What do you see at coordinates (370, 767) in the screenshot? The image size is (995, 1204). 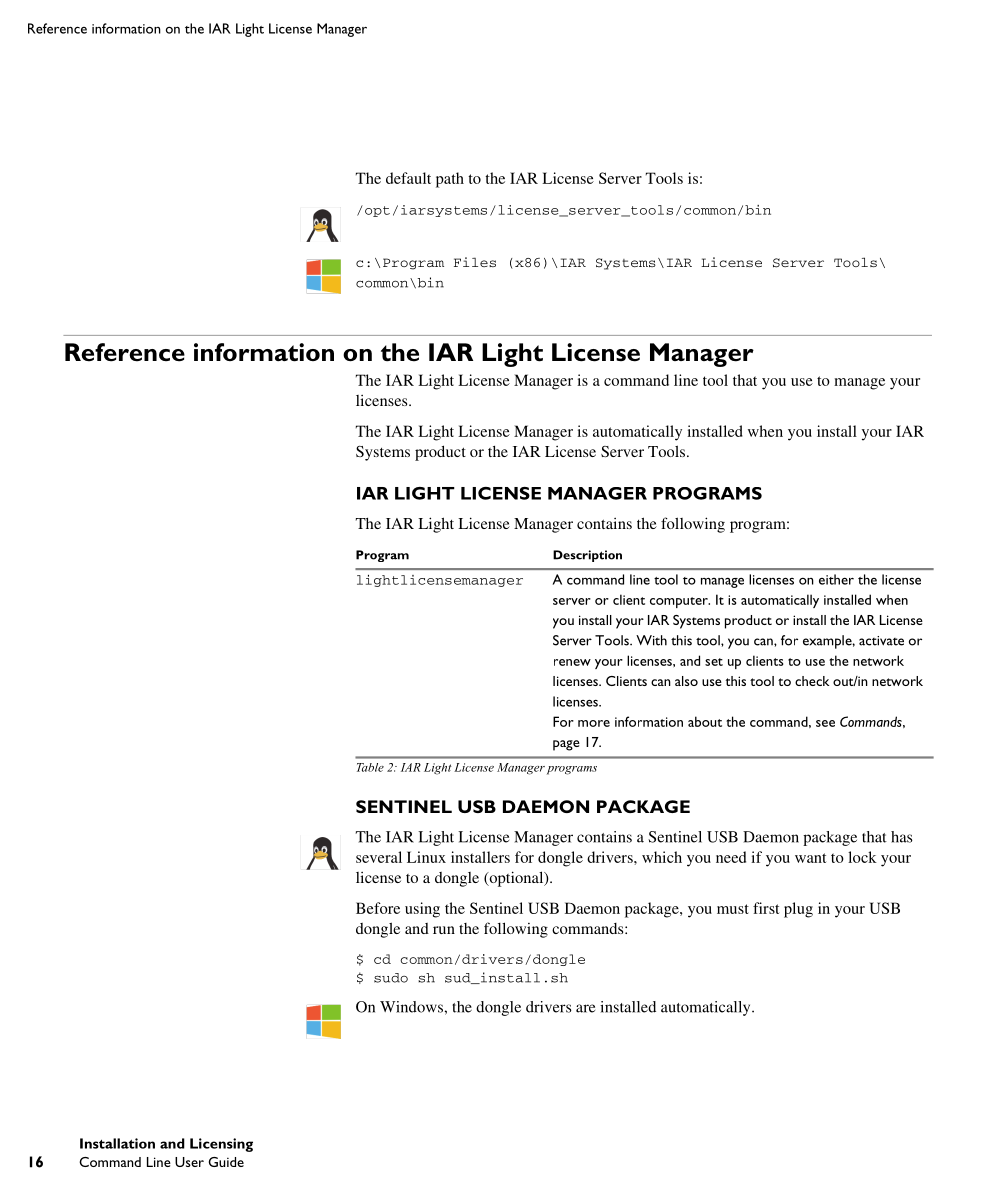 I see `Table` at bounding box center [370, 767].
